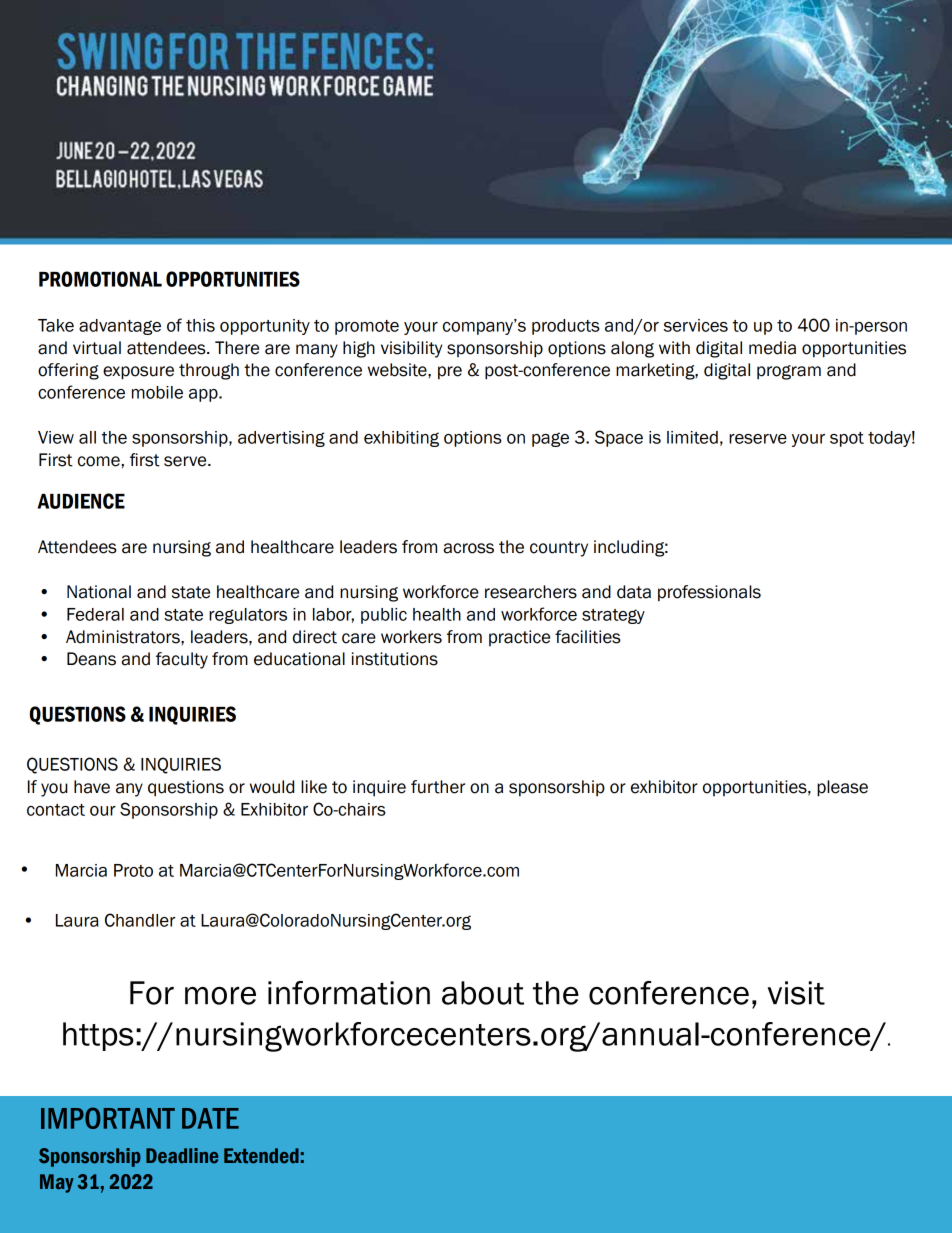 The image size is (952, 1233). What do you see at coordinates (842, 788) in the screenshot?
I see `please` at bounding box center [842, 788].
